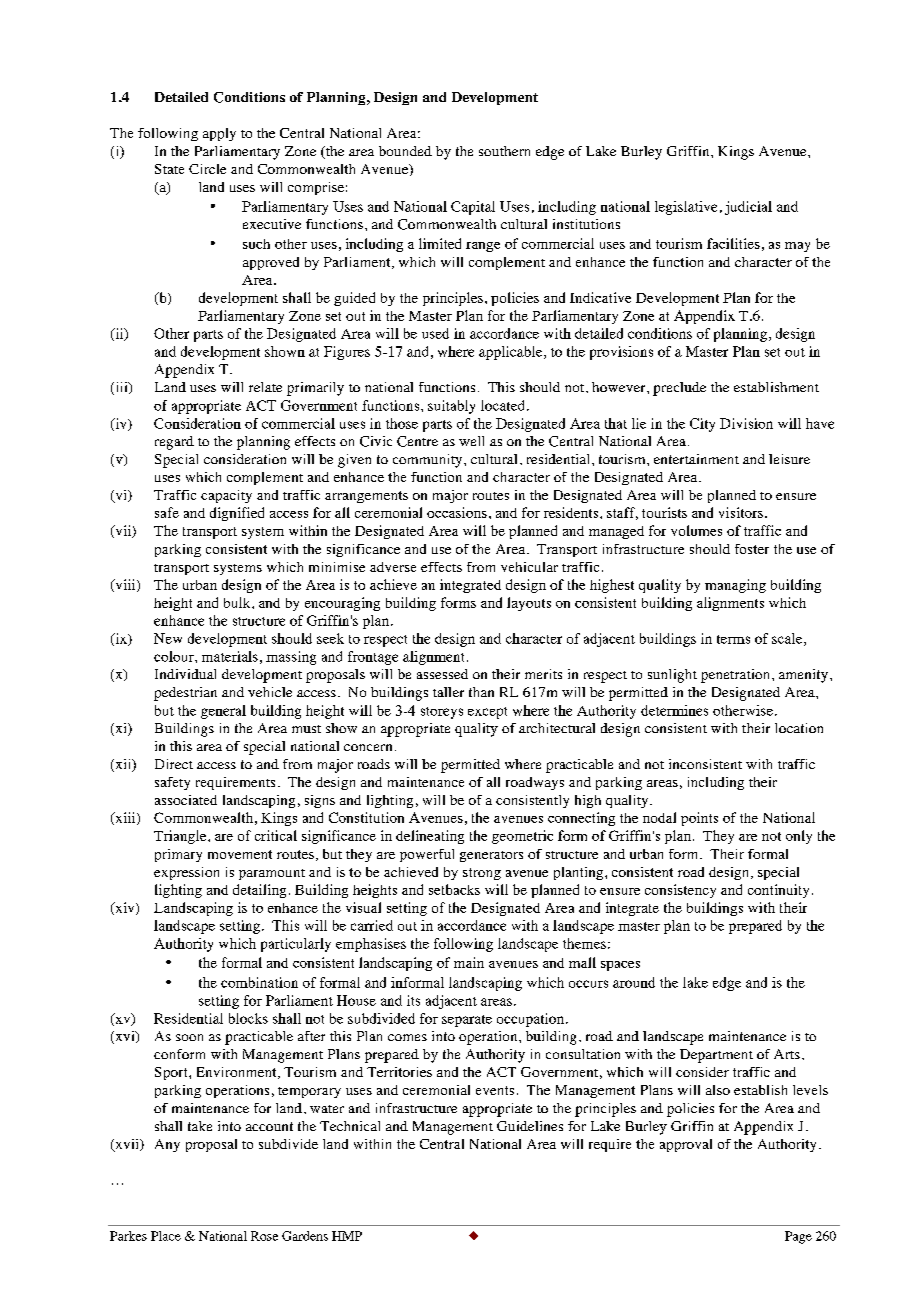  I want to click on Circle, so click(207, 169).
